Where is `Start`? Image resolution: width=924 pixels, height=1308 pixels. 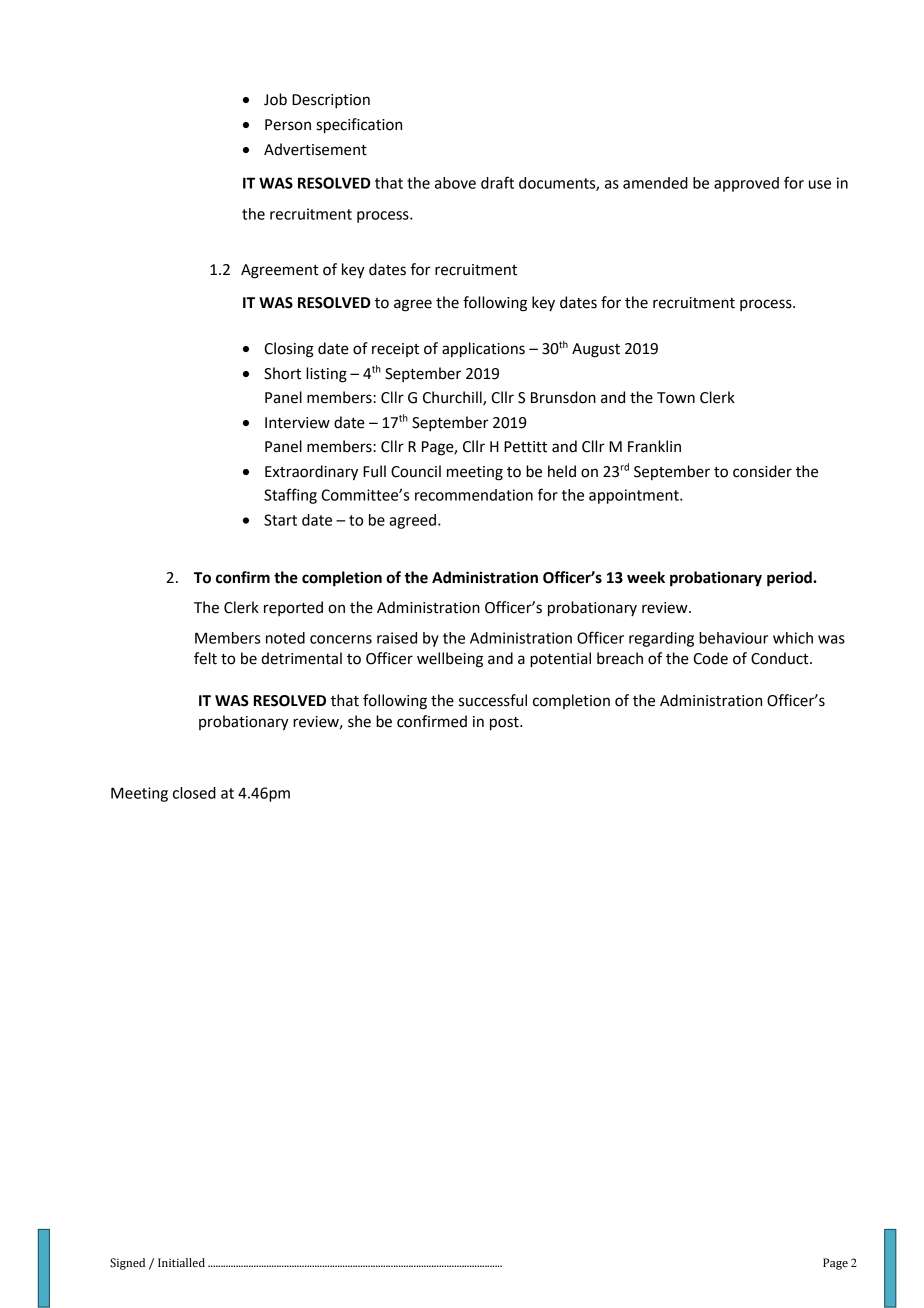 Start is located at coordinates (280, 520).
